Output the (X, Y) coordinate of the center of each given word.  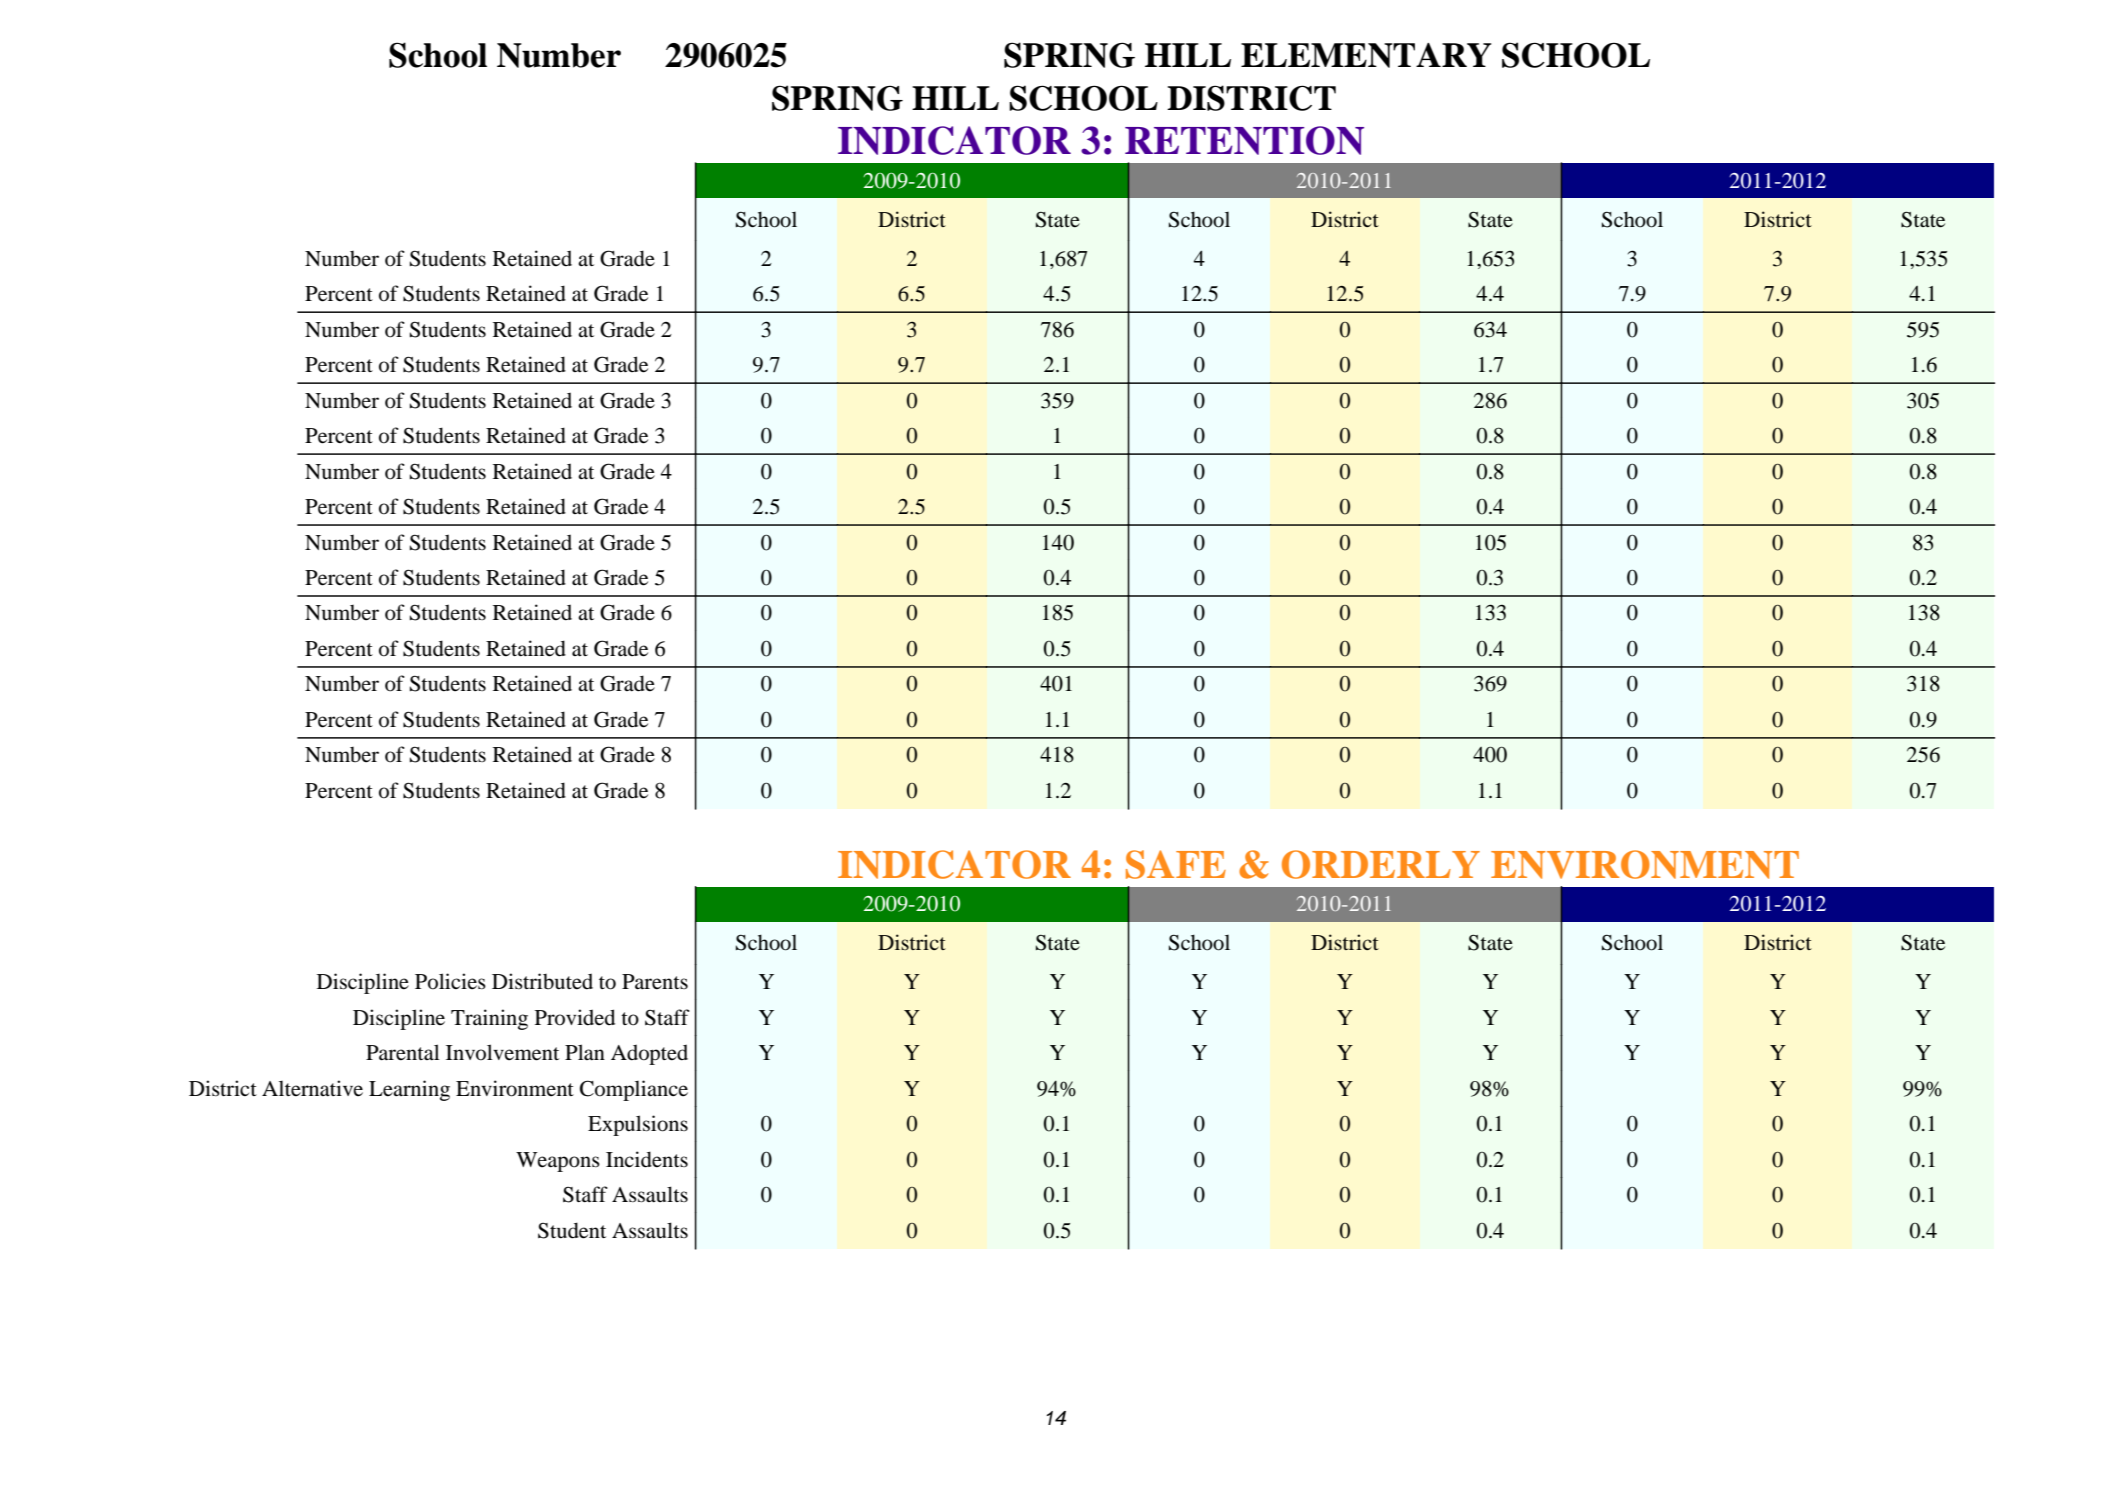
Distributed (542, 981)
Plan (585, 1052)
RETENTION (1244, 140)
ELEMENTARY (1366, 55)
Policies (450, 981)
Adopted (649, 1054)
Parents (655, 982)
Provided (575, 1017)
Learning (409, 1090)
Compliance (634, 1090)
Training (489, 1019)
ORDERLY (1381, 864)
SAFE (1176, 864)
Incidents (647, 1159)
